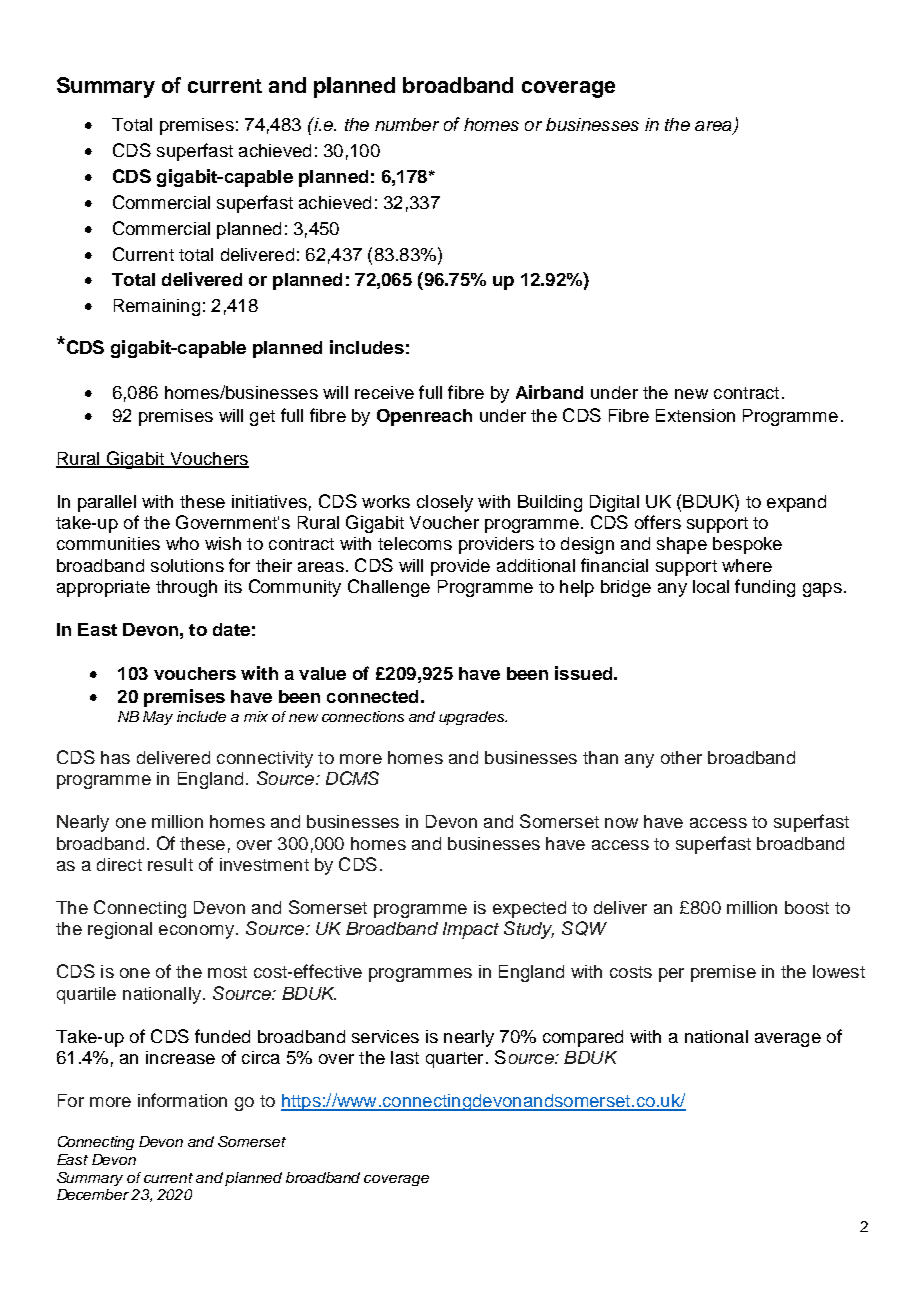 Image resolution: width=924 pixels, height=1308 pixels. What do you see at coordinates (454, 1060) in the image?
I see `quarter` at bounding box center [454, 1060].
